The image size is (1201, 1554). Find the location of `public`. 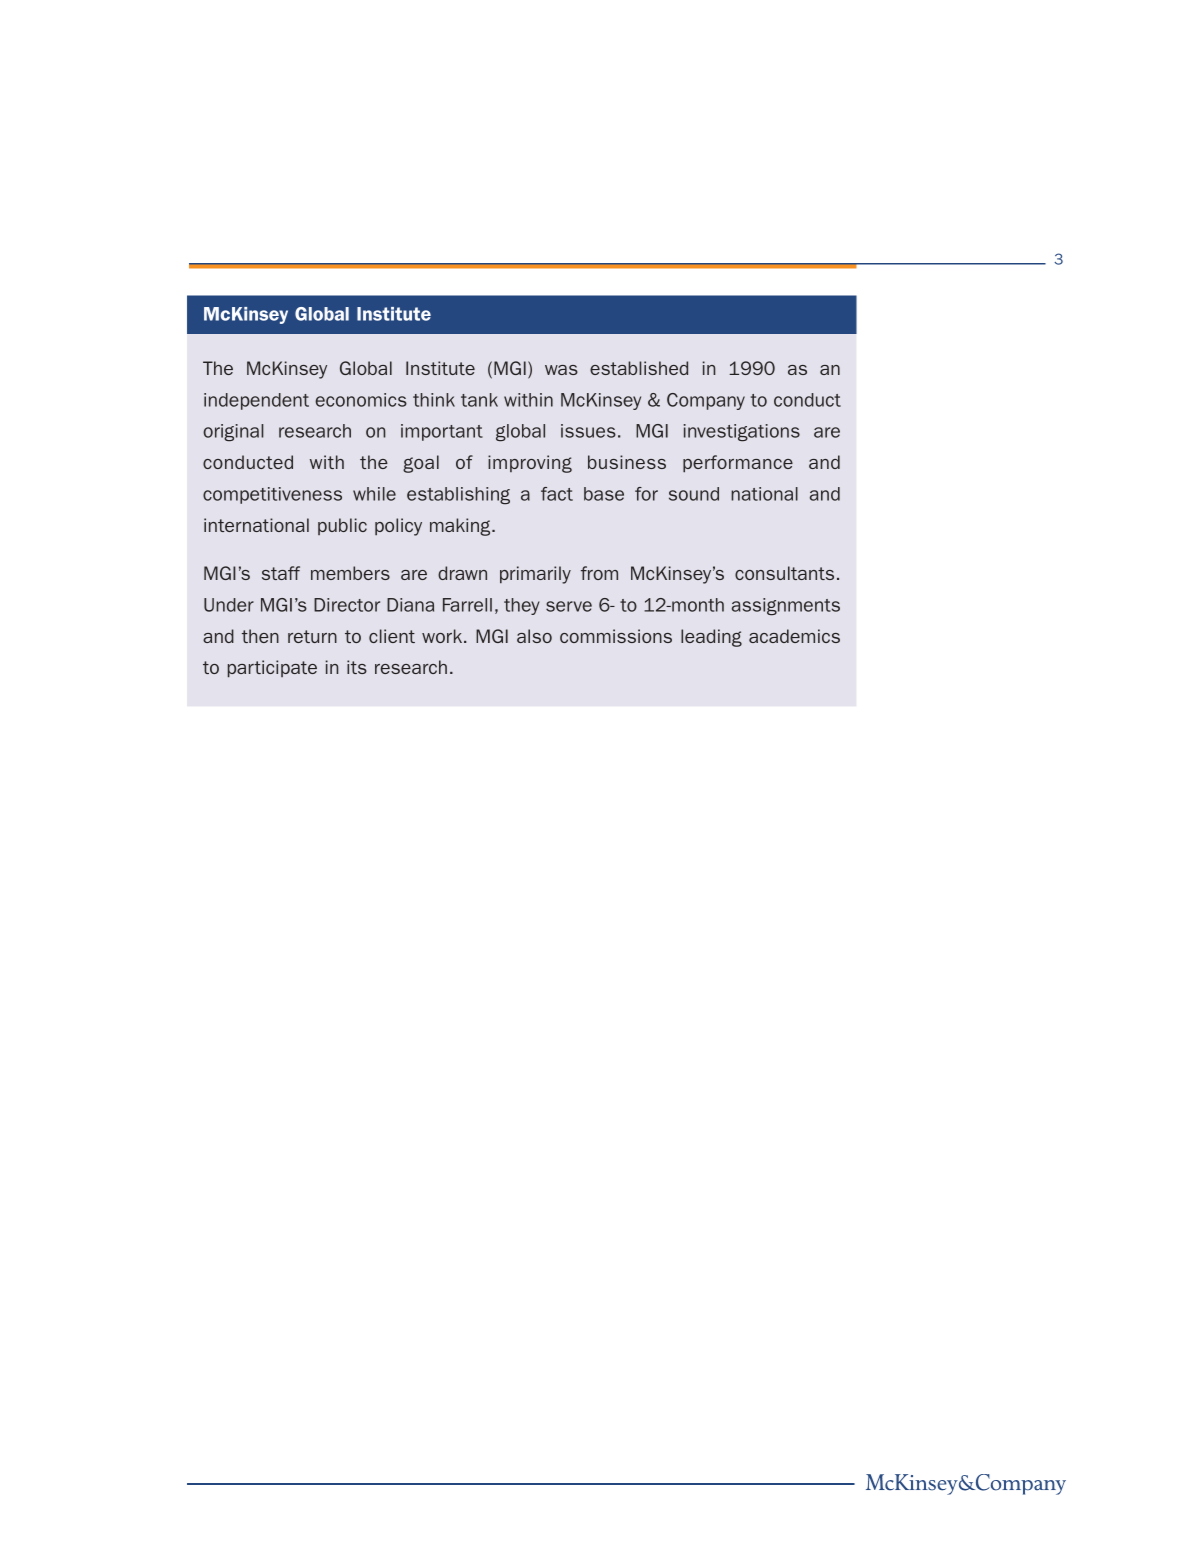

public is located at coordinates (342, 526).
